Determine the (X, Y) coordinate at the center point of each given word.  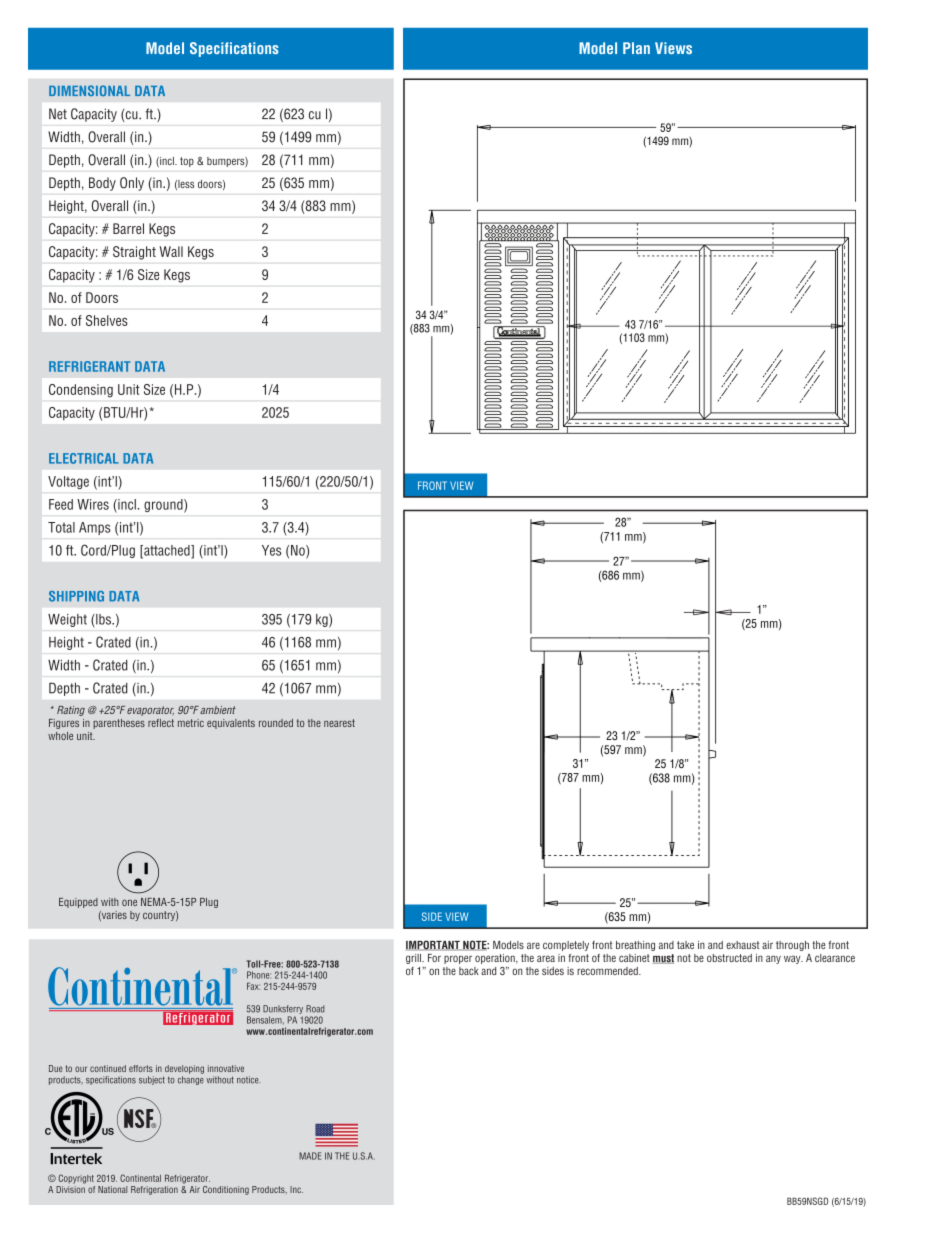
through (792, 946)
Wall (171, 251)
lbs (103, 619)
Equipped (78, 903)
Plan (636, 48)
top (187, 162)
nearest (339, 723)
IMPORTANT (434, 945)
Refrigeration (154, 1190)
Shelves (107, 320)
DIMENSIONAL (89, 90)
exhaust (742, 945)
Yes (271, 550)
